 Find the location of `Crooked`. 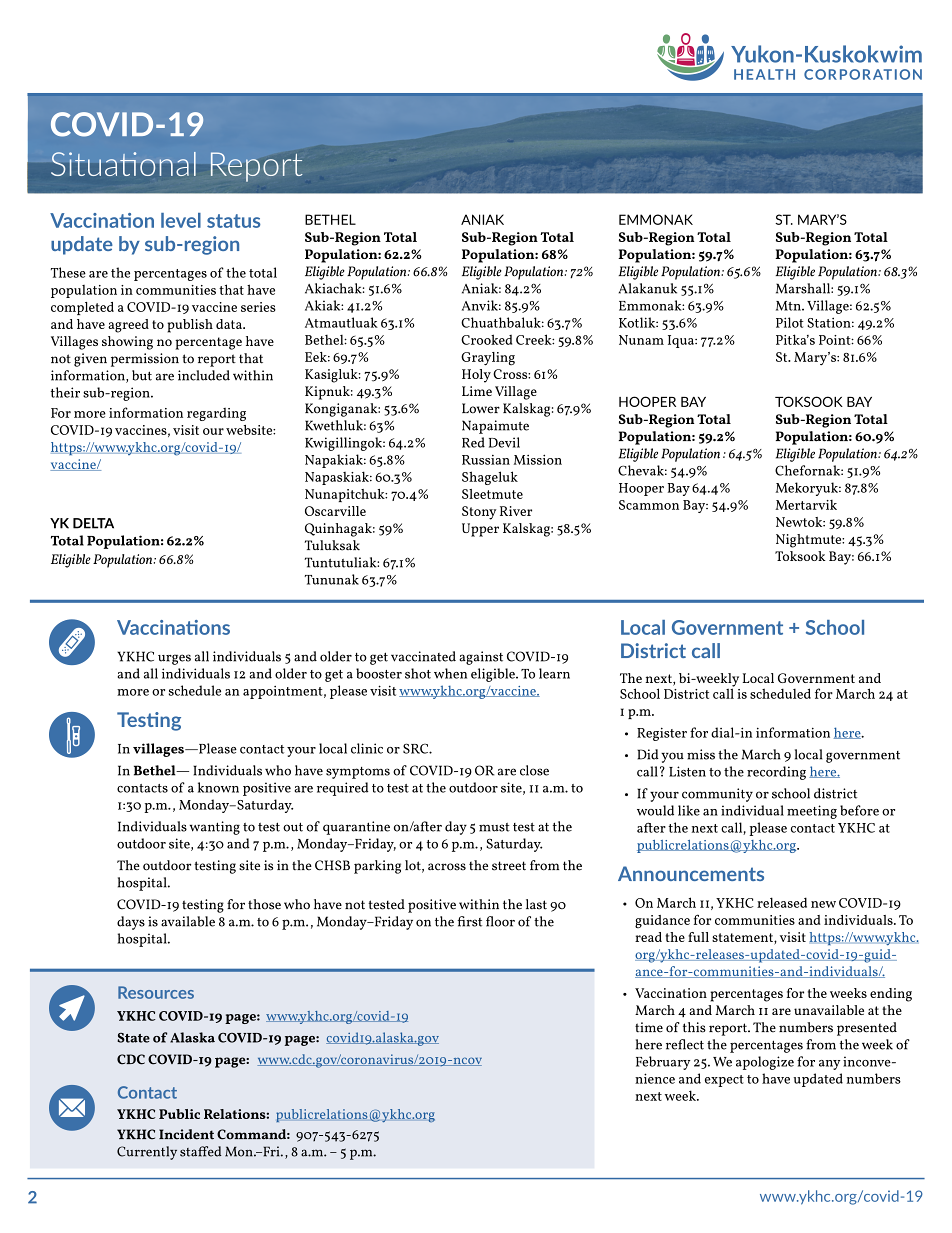

Crooked is located at coordinates (486, 339).
